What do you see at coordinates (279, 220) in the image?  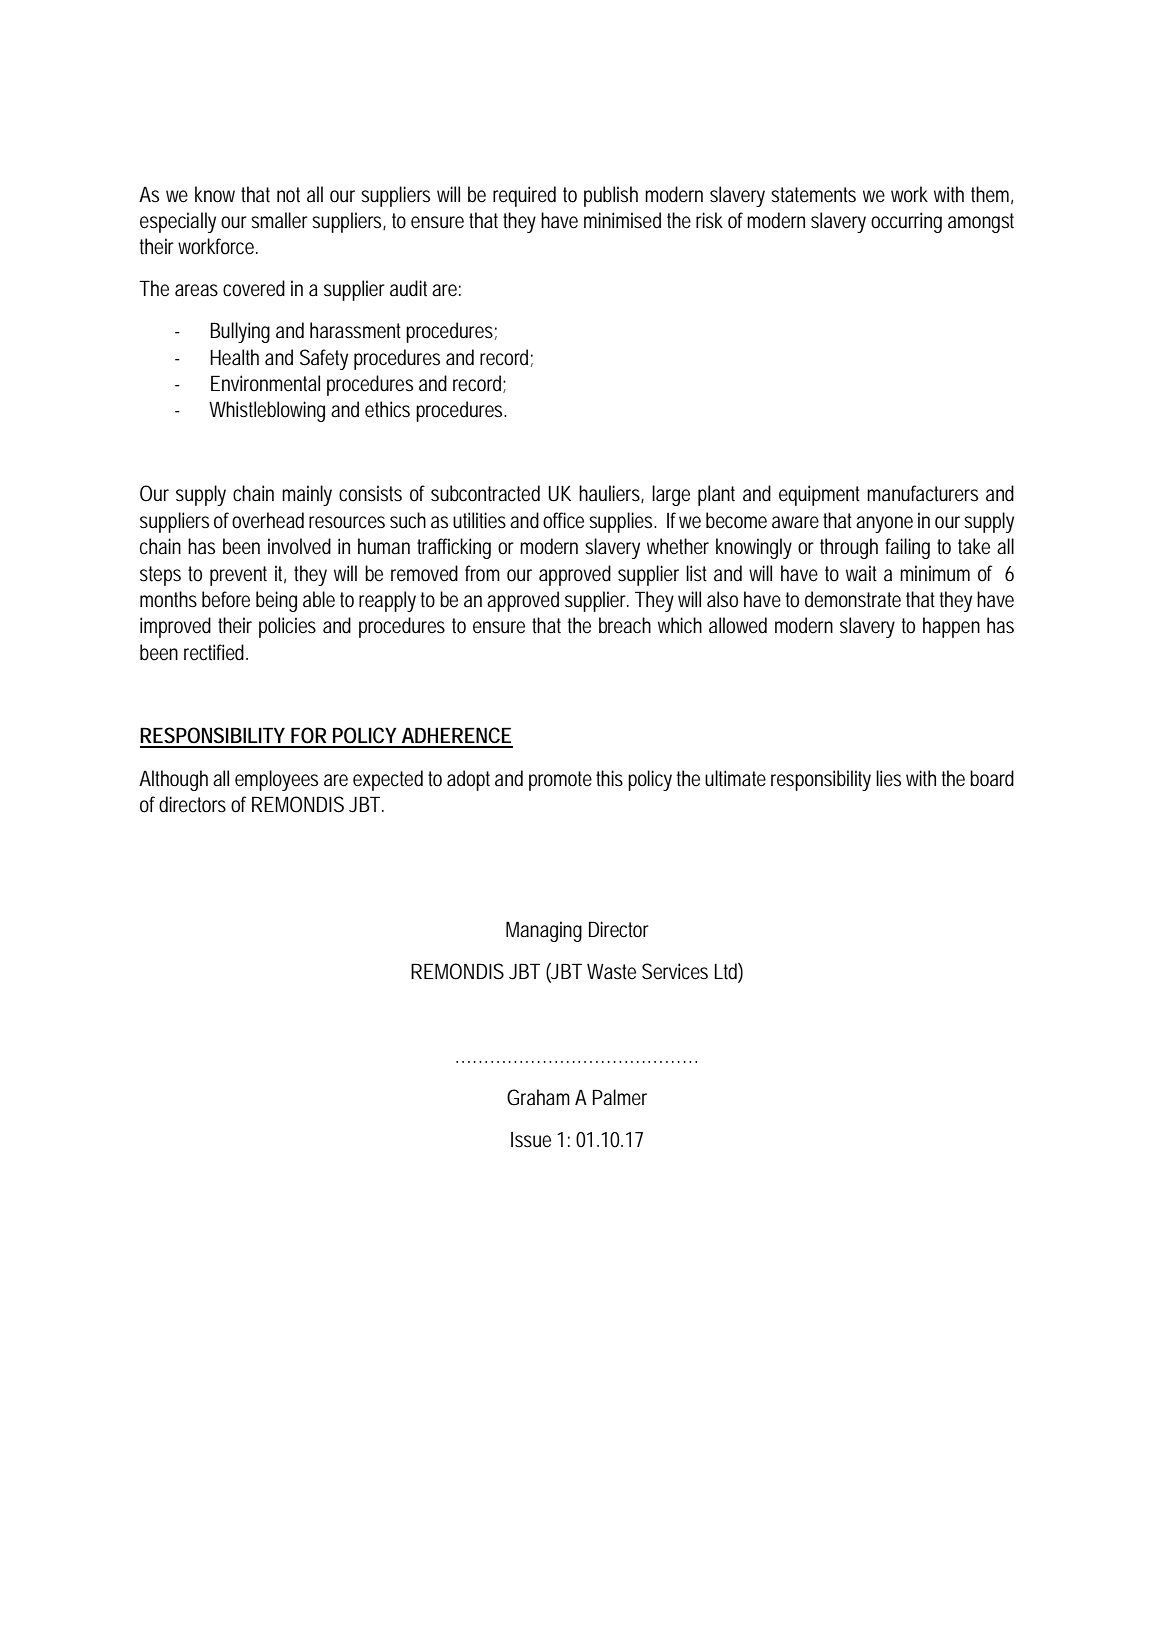 I see `smaller` at bounding box center [279, 220].
